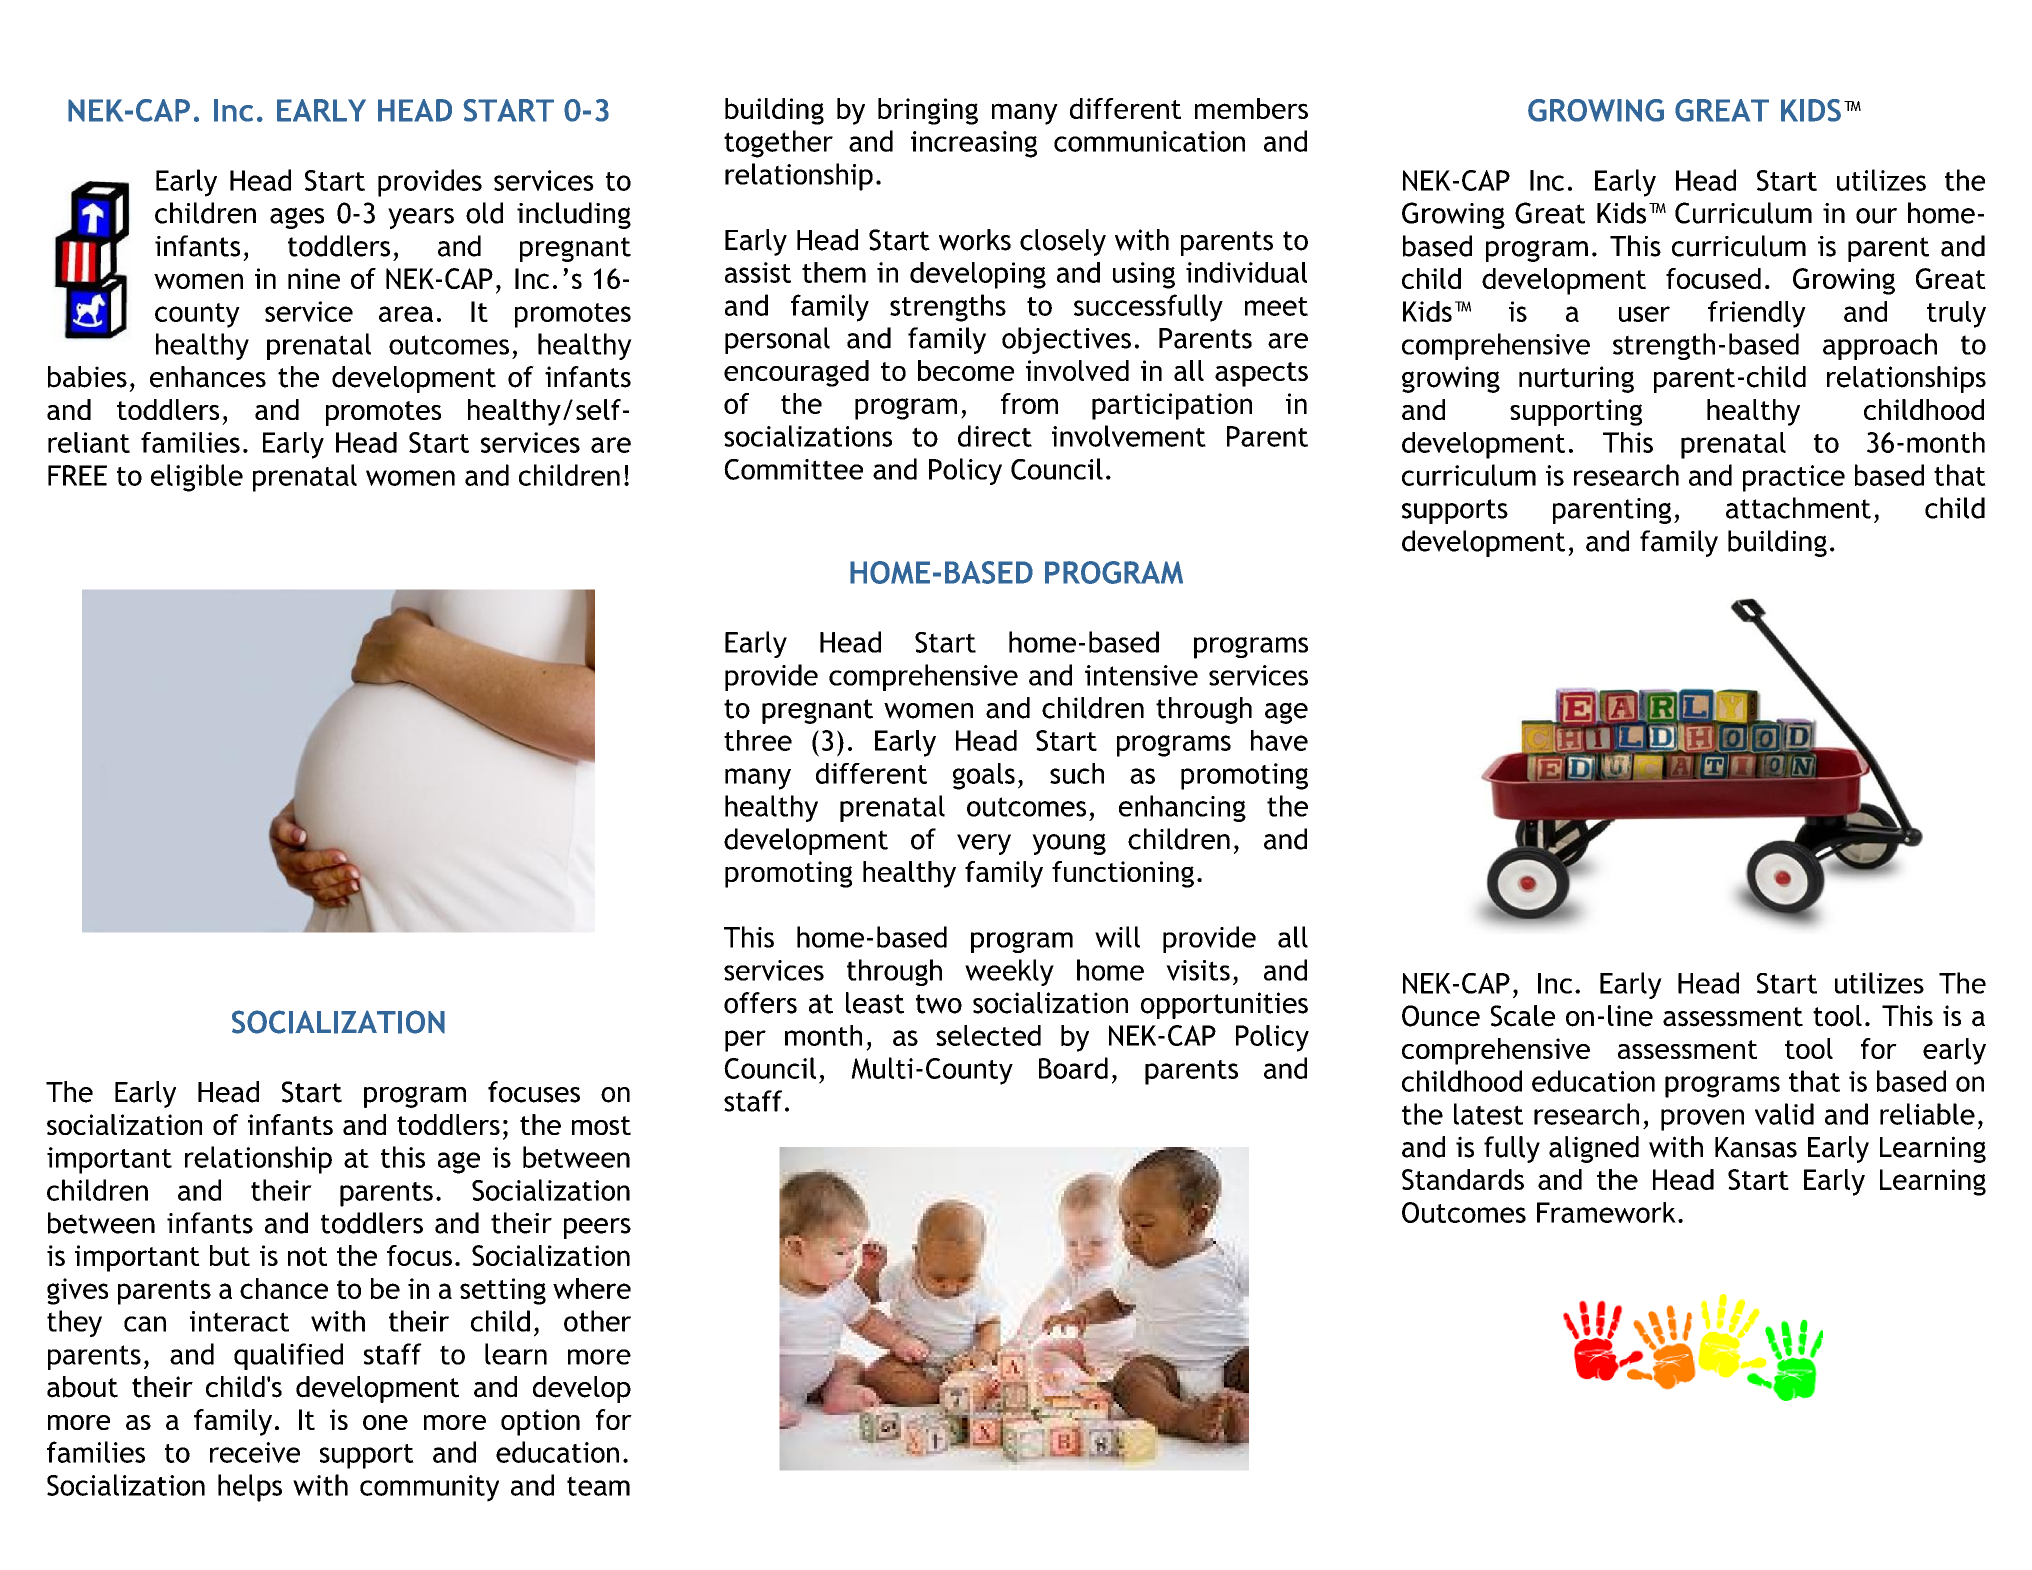  What do you see at coordinates (1794, 478) in the screenshot?
I see `practice` at bounding box center [1794, 478].
